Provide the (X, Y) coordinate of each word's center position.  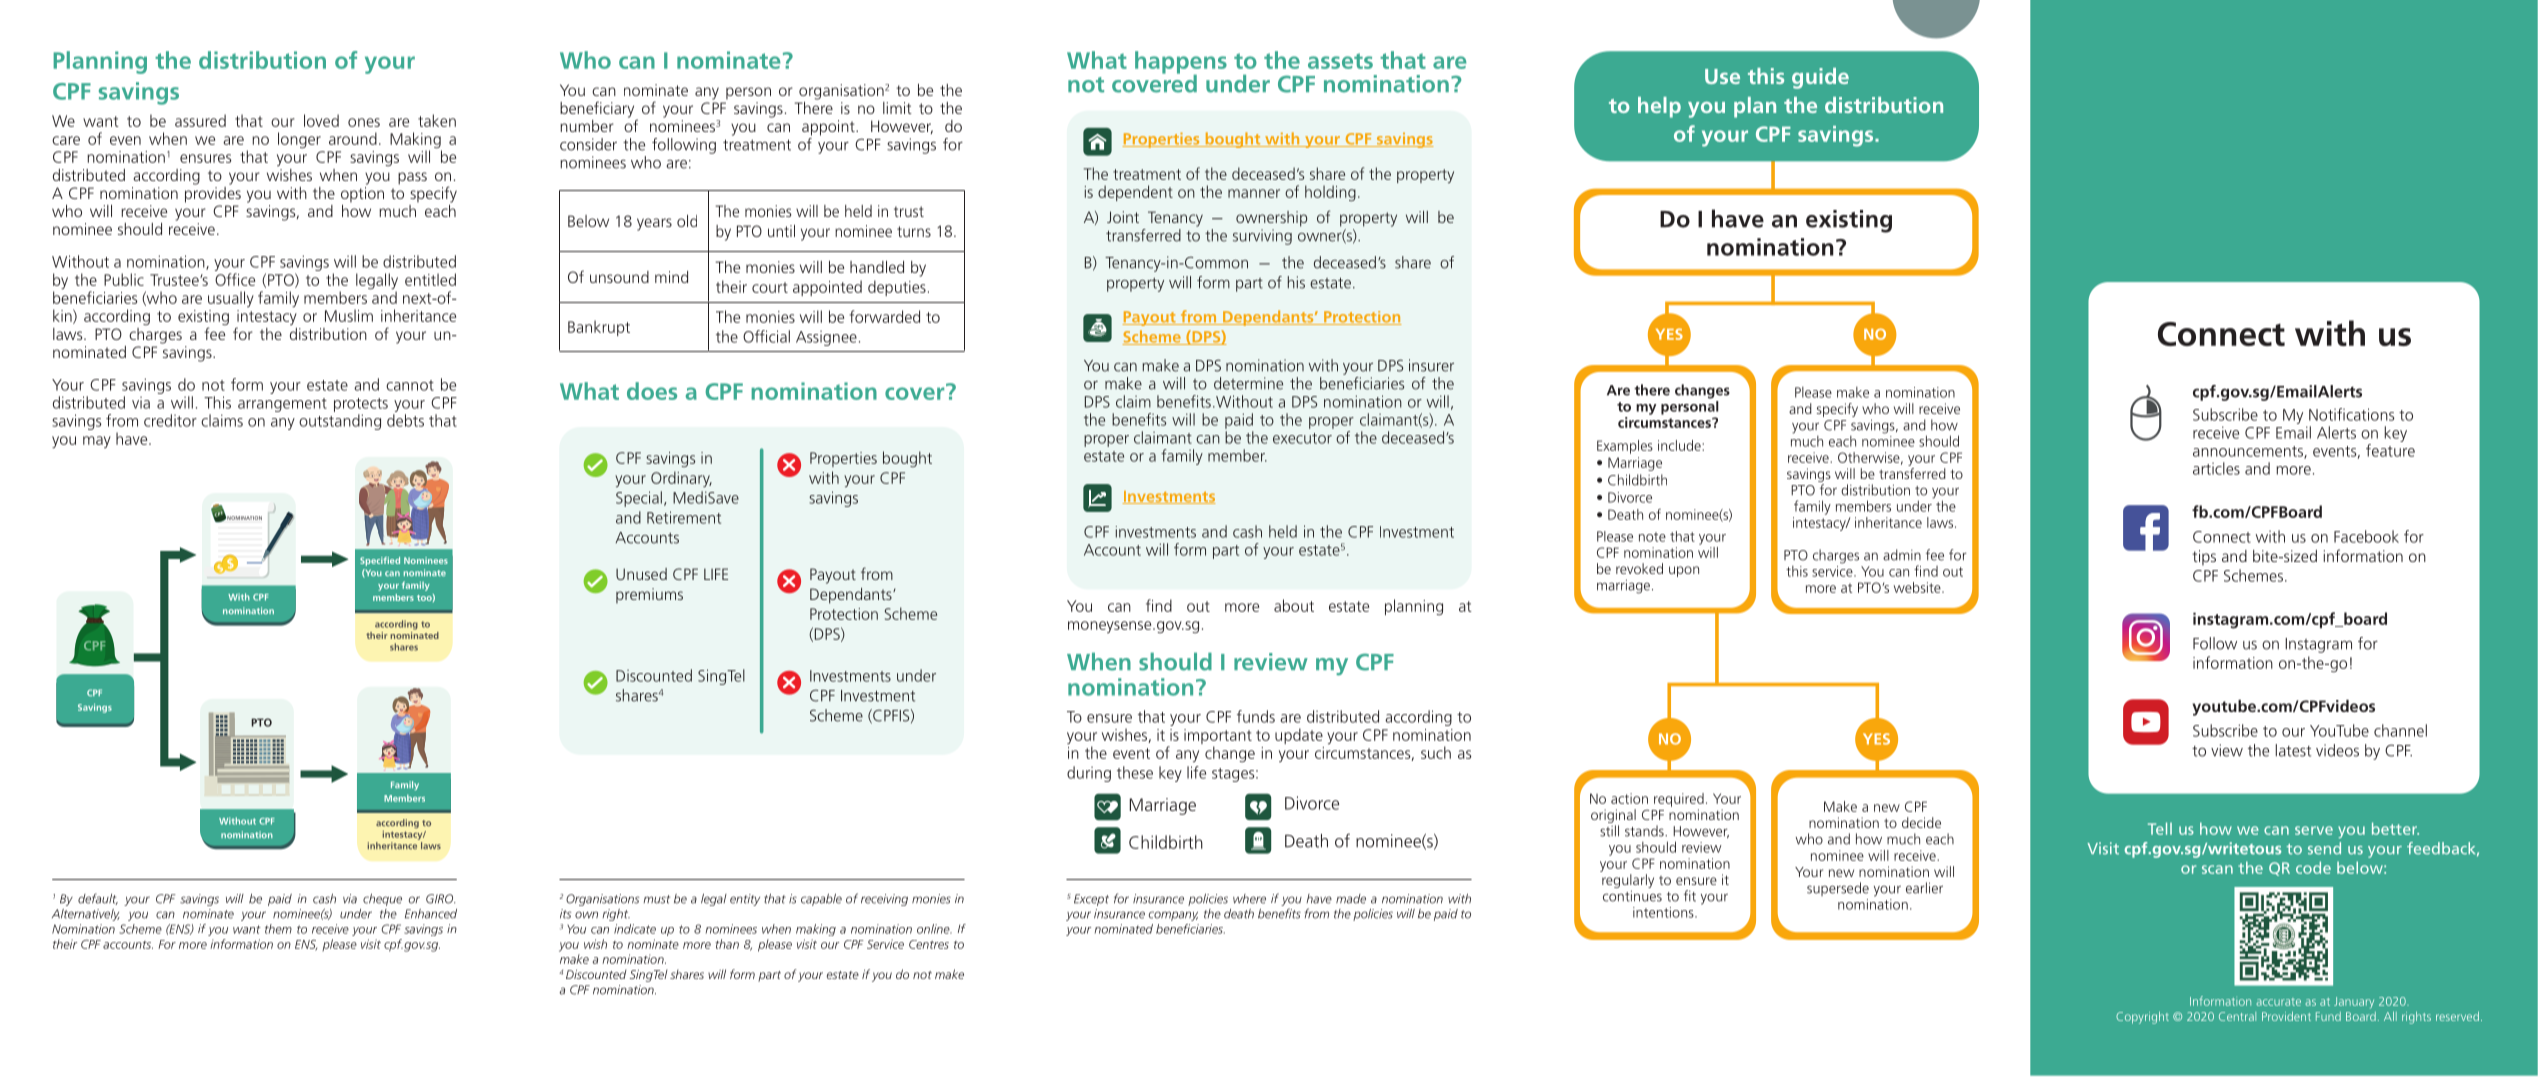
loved (321, 120)
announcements (2249, 452)
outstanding (340, 422)
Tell (2160, 828)
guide (1820, 78)
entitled (430, 279)
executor (1302, 438)
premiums (649, 596)
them (278, 929)
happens (1181, 63)
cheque (382, 900)
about (1294, 605)
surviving (1262, 237)
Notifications (2352, 414)
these (1135, 772)
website (1918, 587)
